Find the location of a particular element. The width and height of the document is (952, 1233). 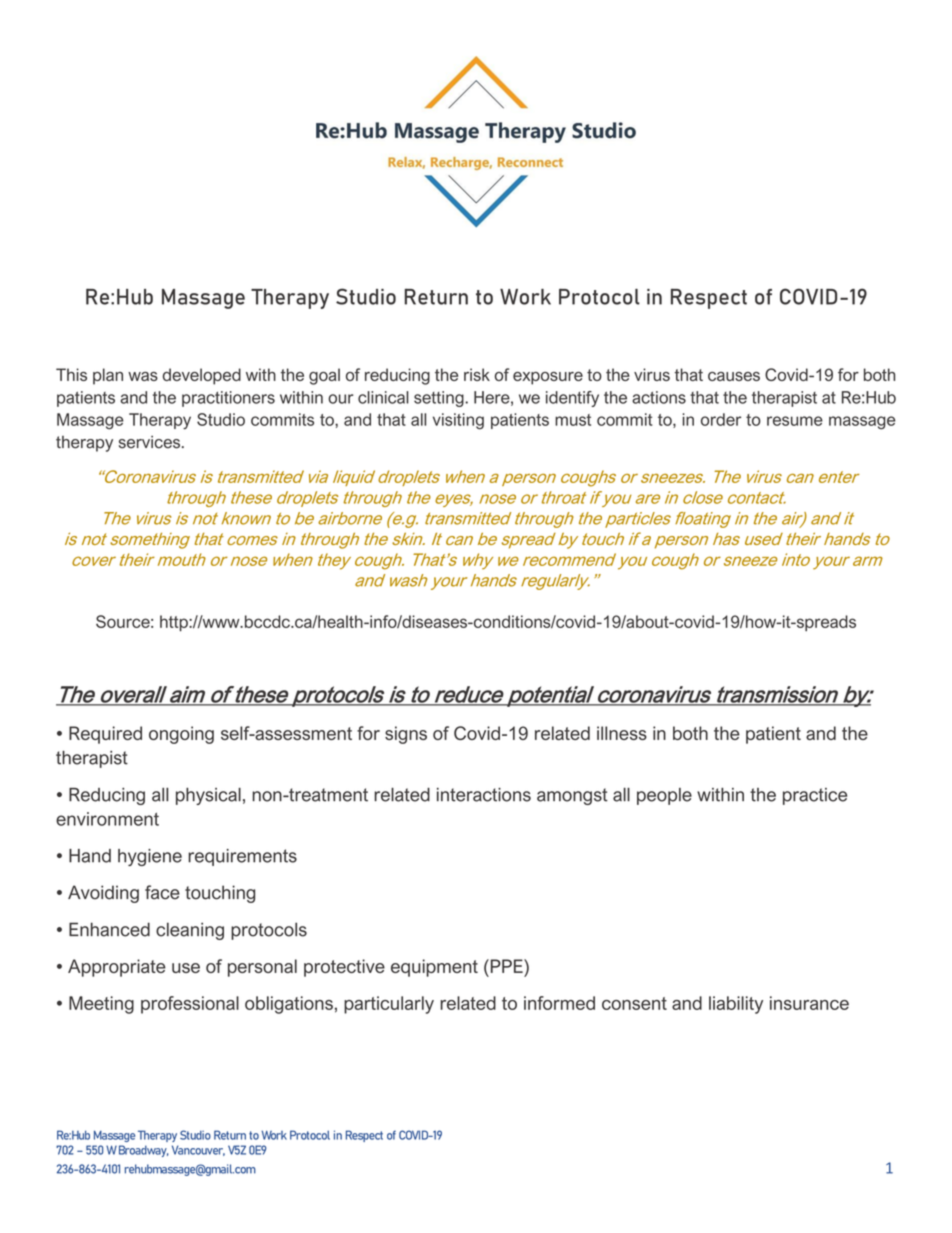

developed is located at coordinates (202, 376).
